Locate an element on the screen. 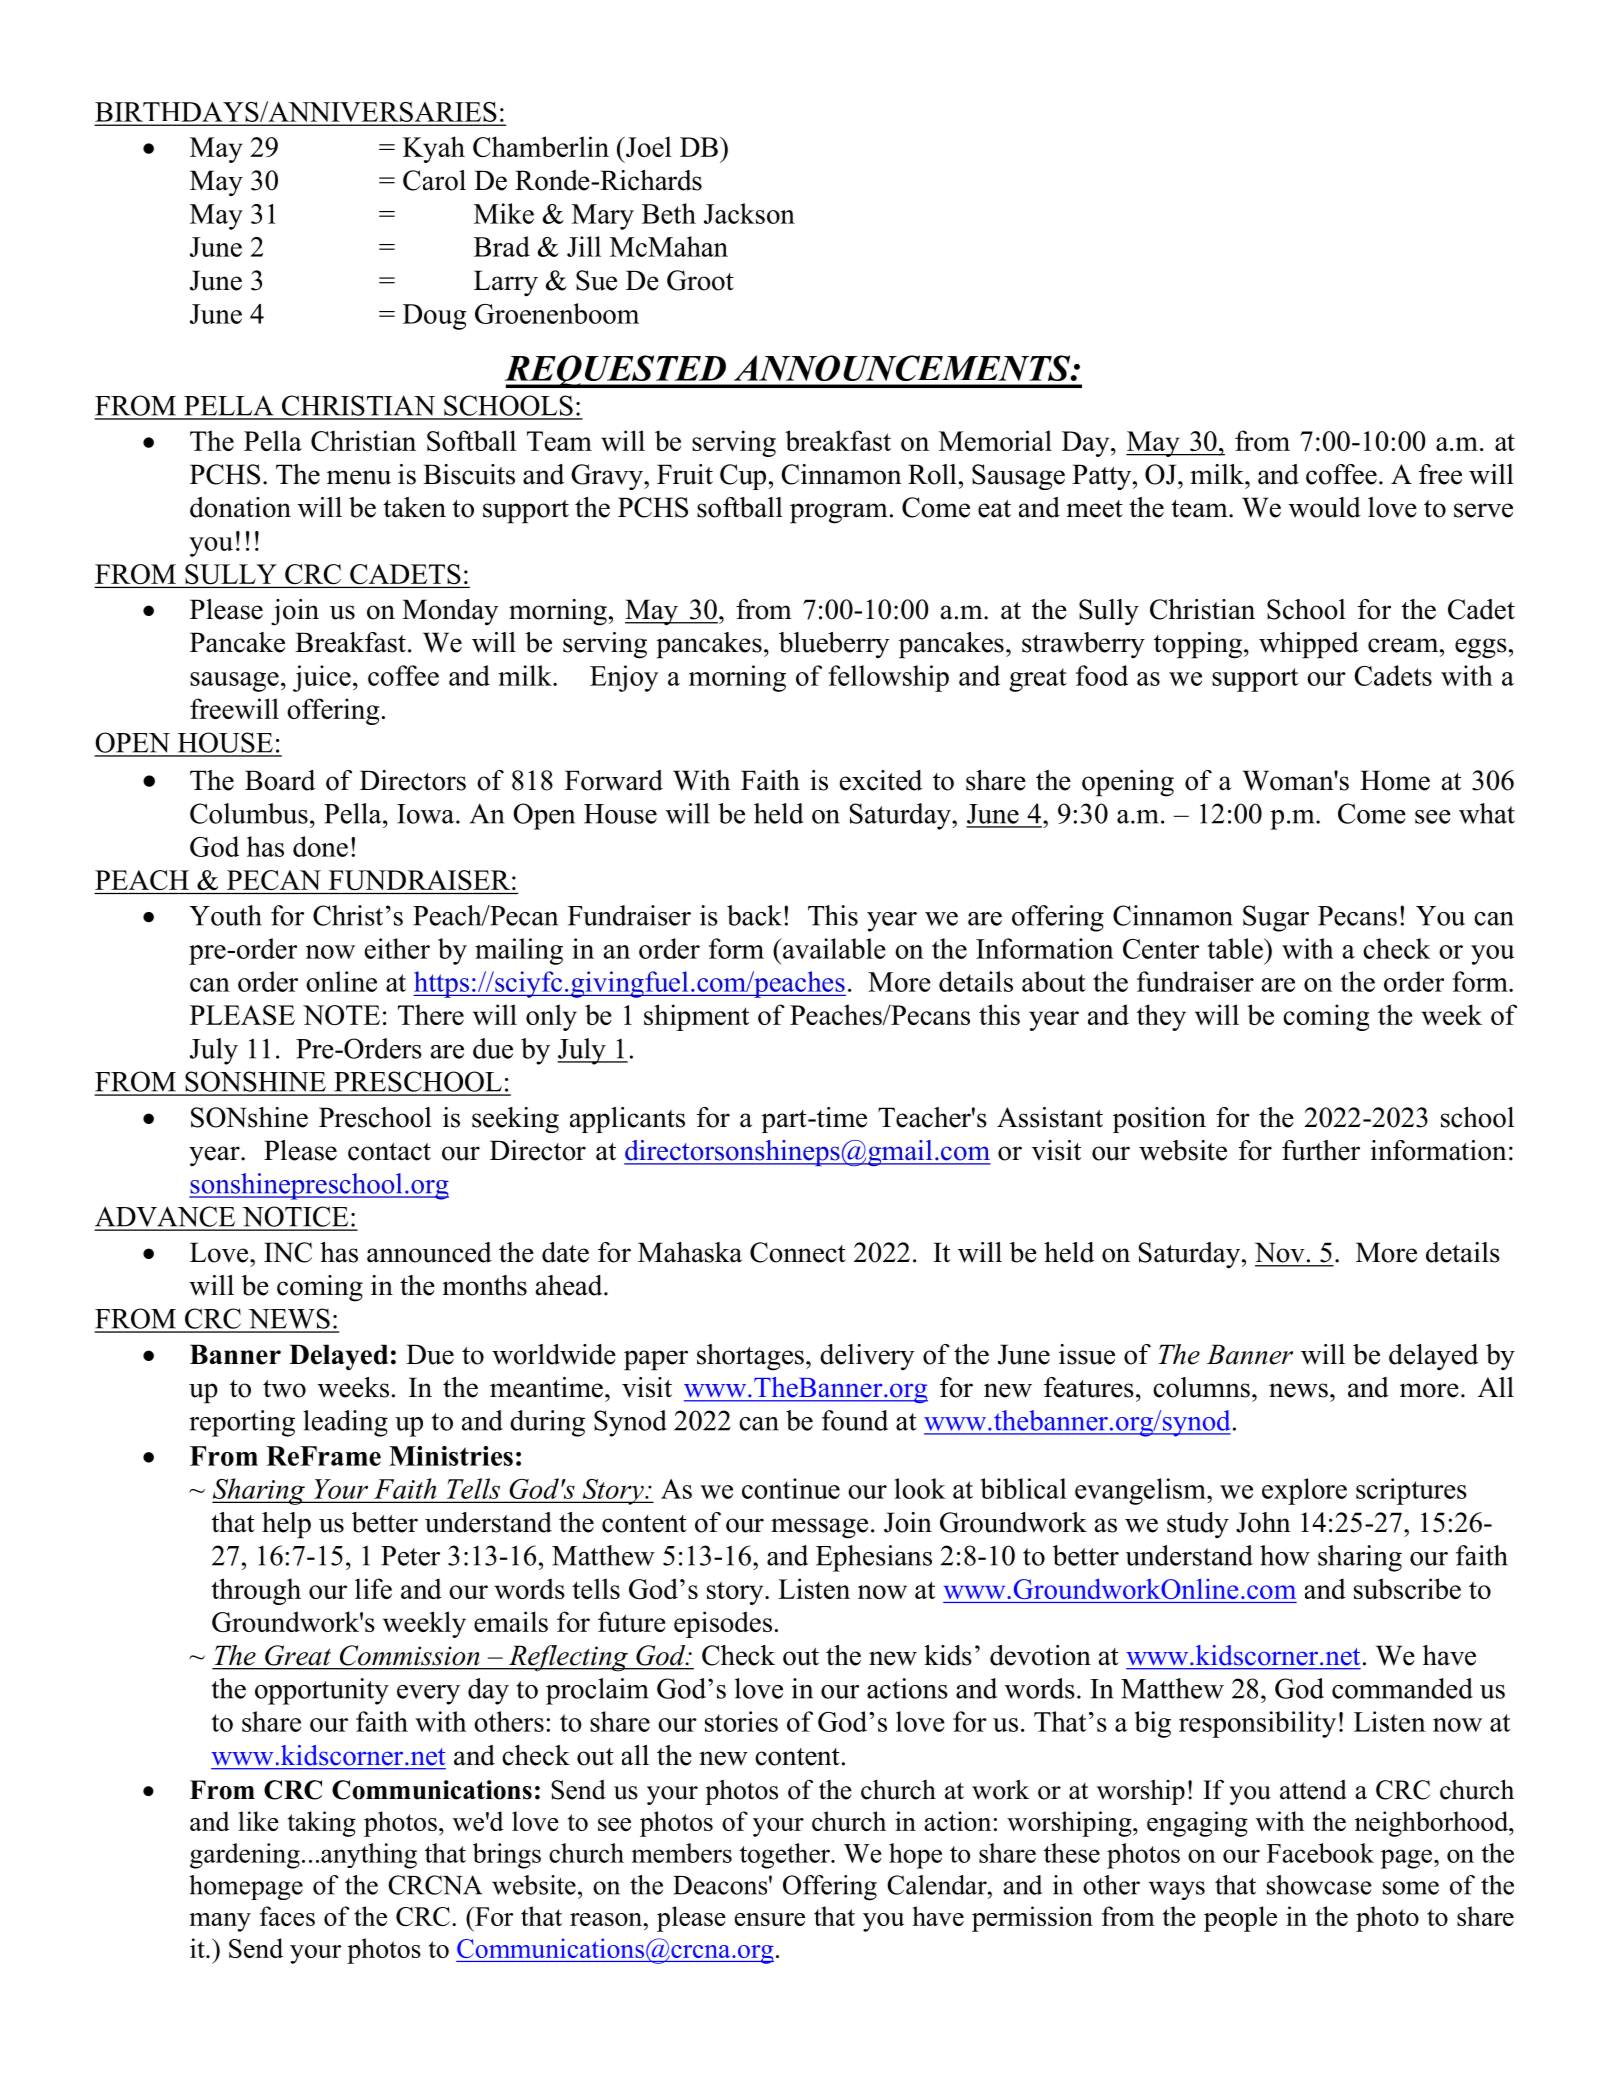 The height and width of the screenshot is (2082, 1609). announced is located at coordinates (429, 1252).
